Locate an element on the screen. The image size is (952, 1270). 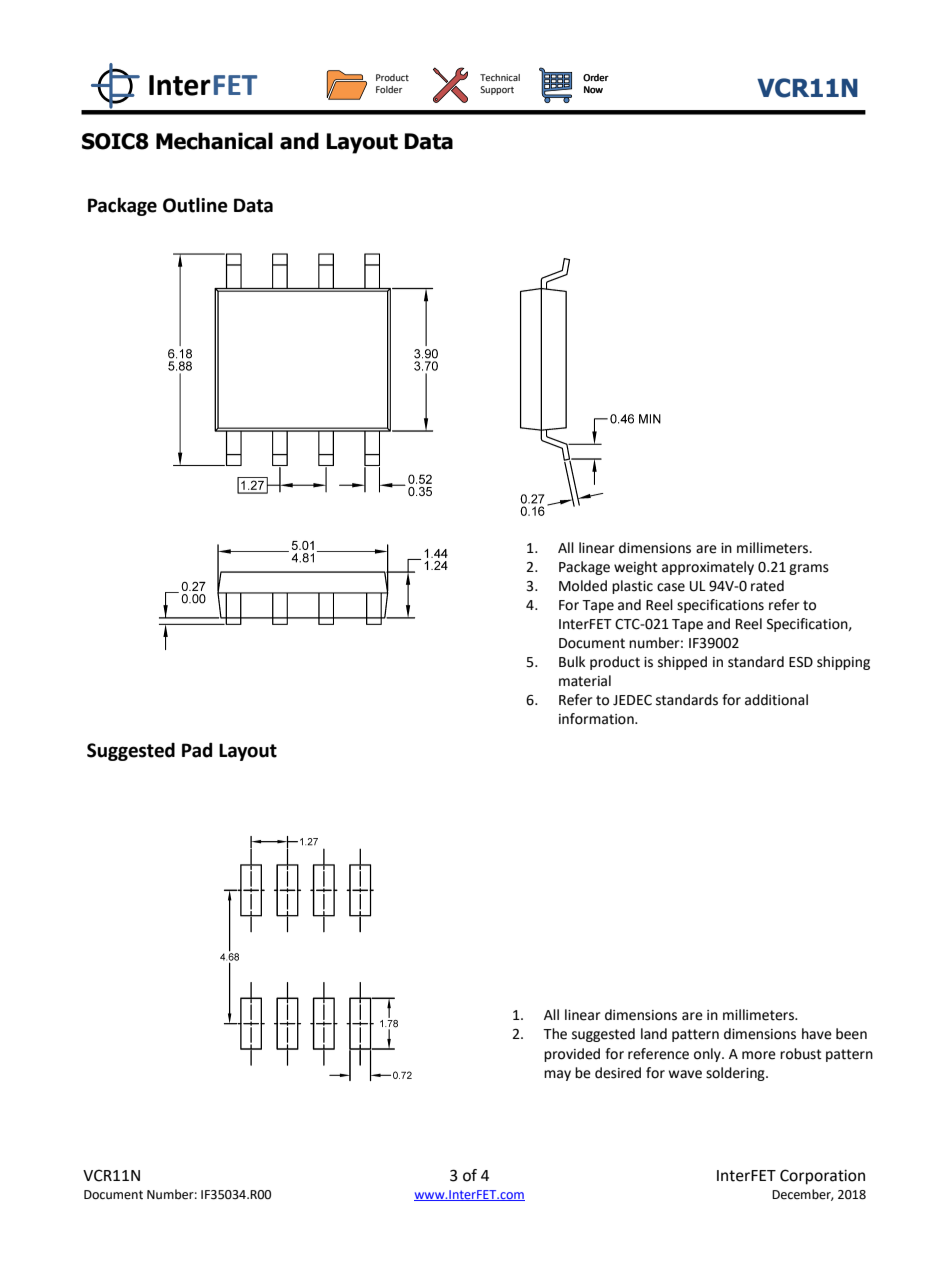
Mechanical is located at coordinates (214, 141).
